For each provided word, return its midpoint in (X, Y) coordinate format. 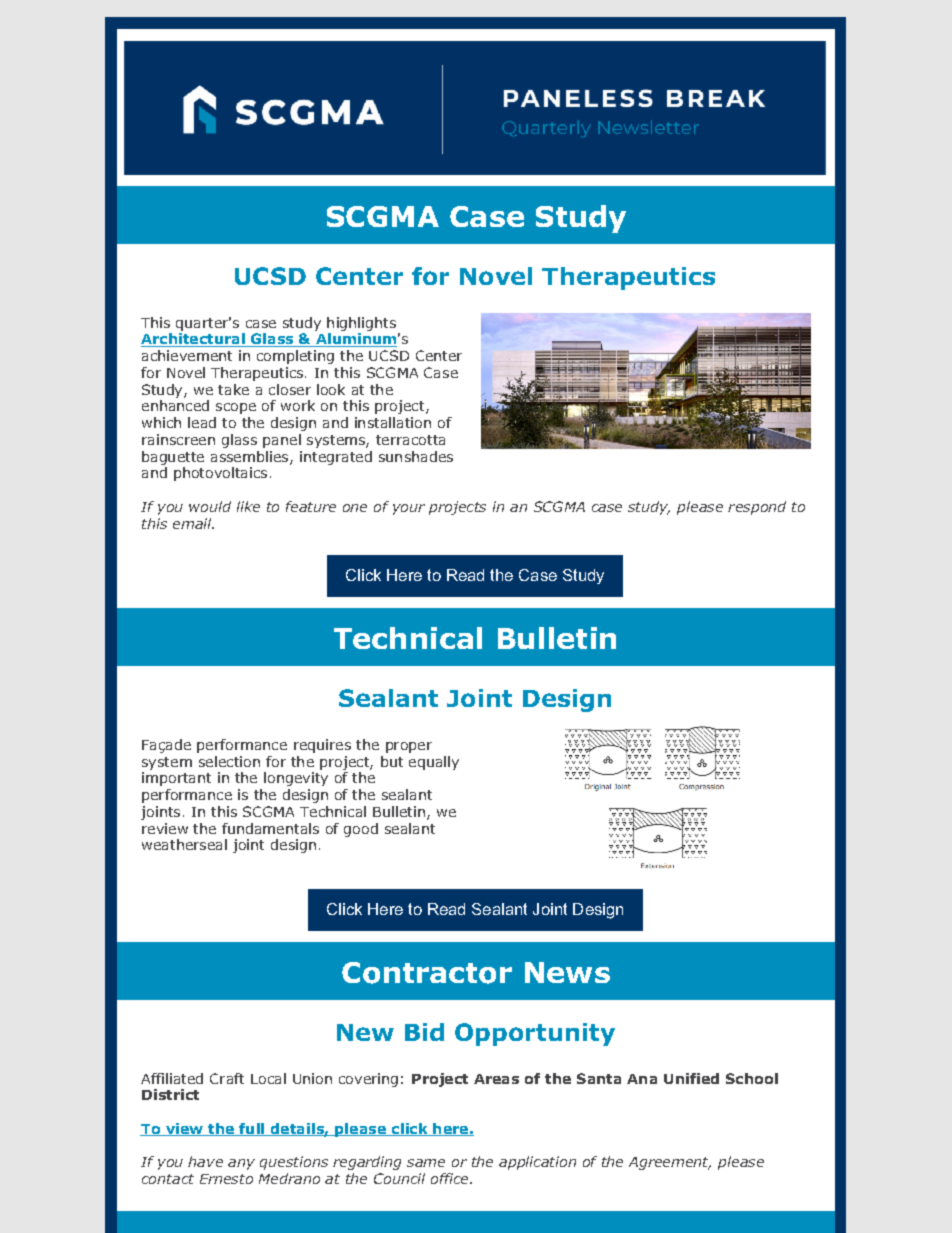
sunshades (416, 456)
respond (757, 508)
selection (229, 761)
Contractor (427, 973)
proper (409, 747)
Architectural (194, 340)
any (241, 1164)
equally (434, 763)
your (409, 509)
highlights (361, 324)
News (567, 972)
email (193, 523)
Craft (227, 1078)
